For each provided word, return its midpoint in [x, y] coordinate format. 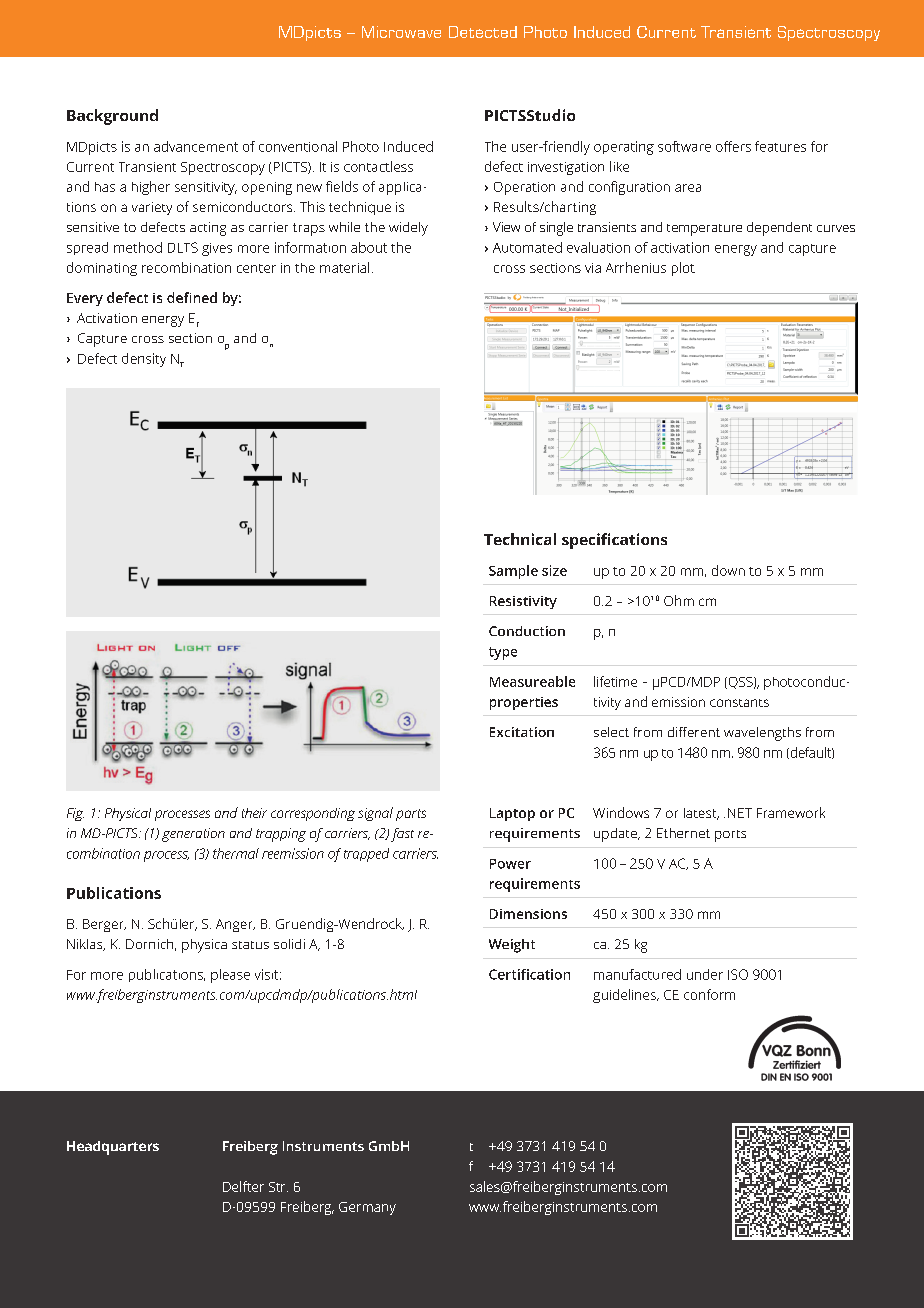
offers [733, 146]
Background [112, 117]
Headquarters [113, 1148]
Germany [367, 1208]
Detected [483, 32]
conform [709, 994]
